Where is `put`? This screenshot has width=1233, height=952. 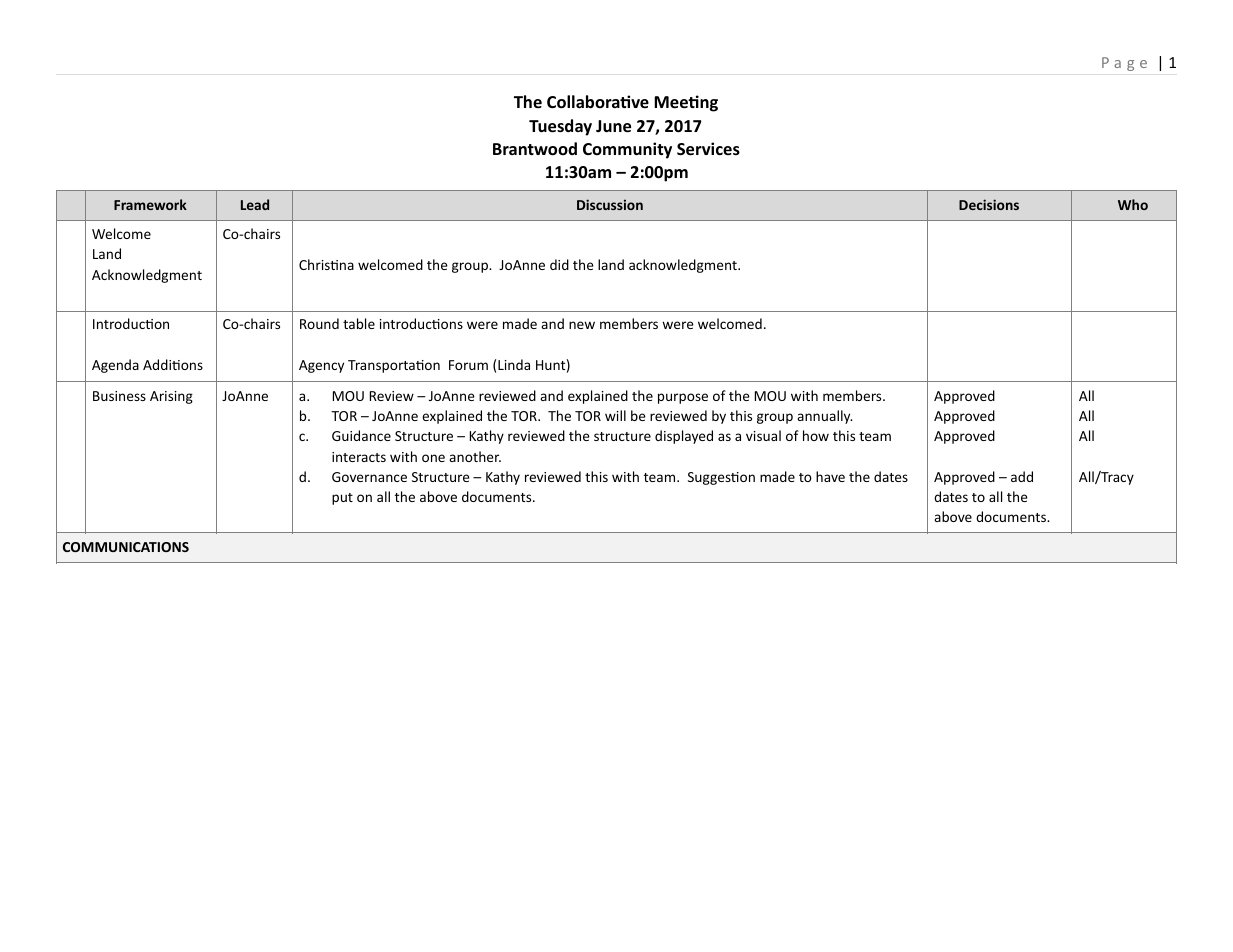 put is located at coordinates (342, 499).
